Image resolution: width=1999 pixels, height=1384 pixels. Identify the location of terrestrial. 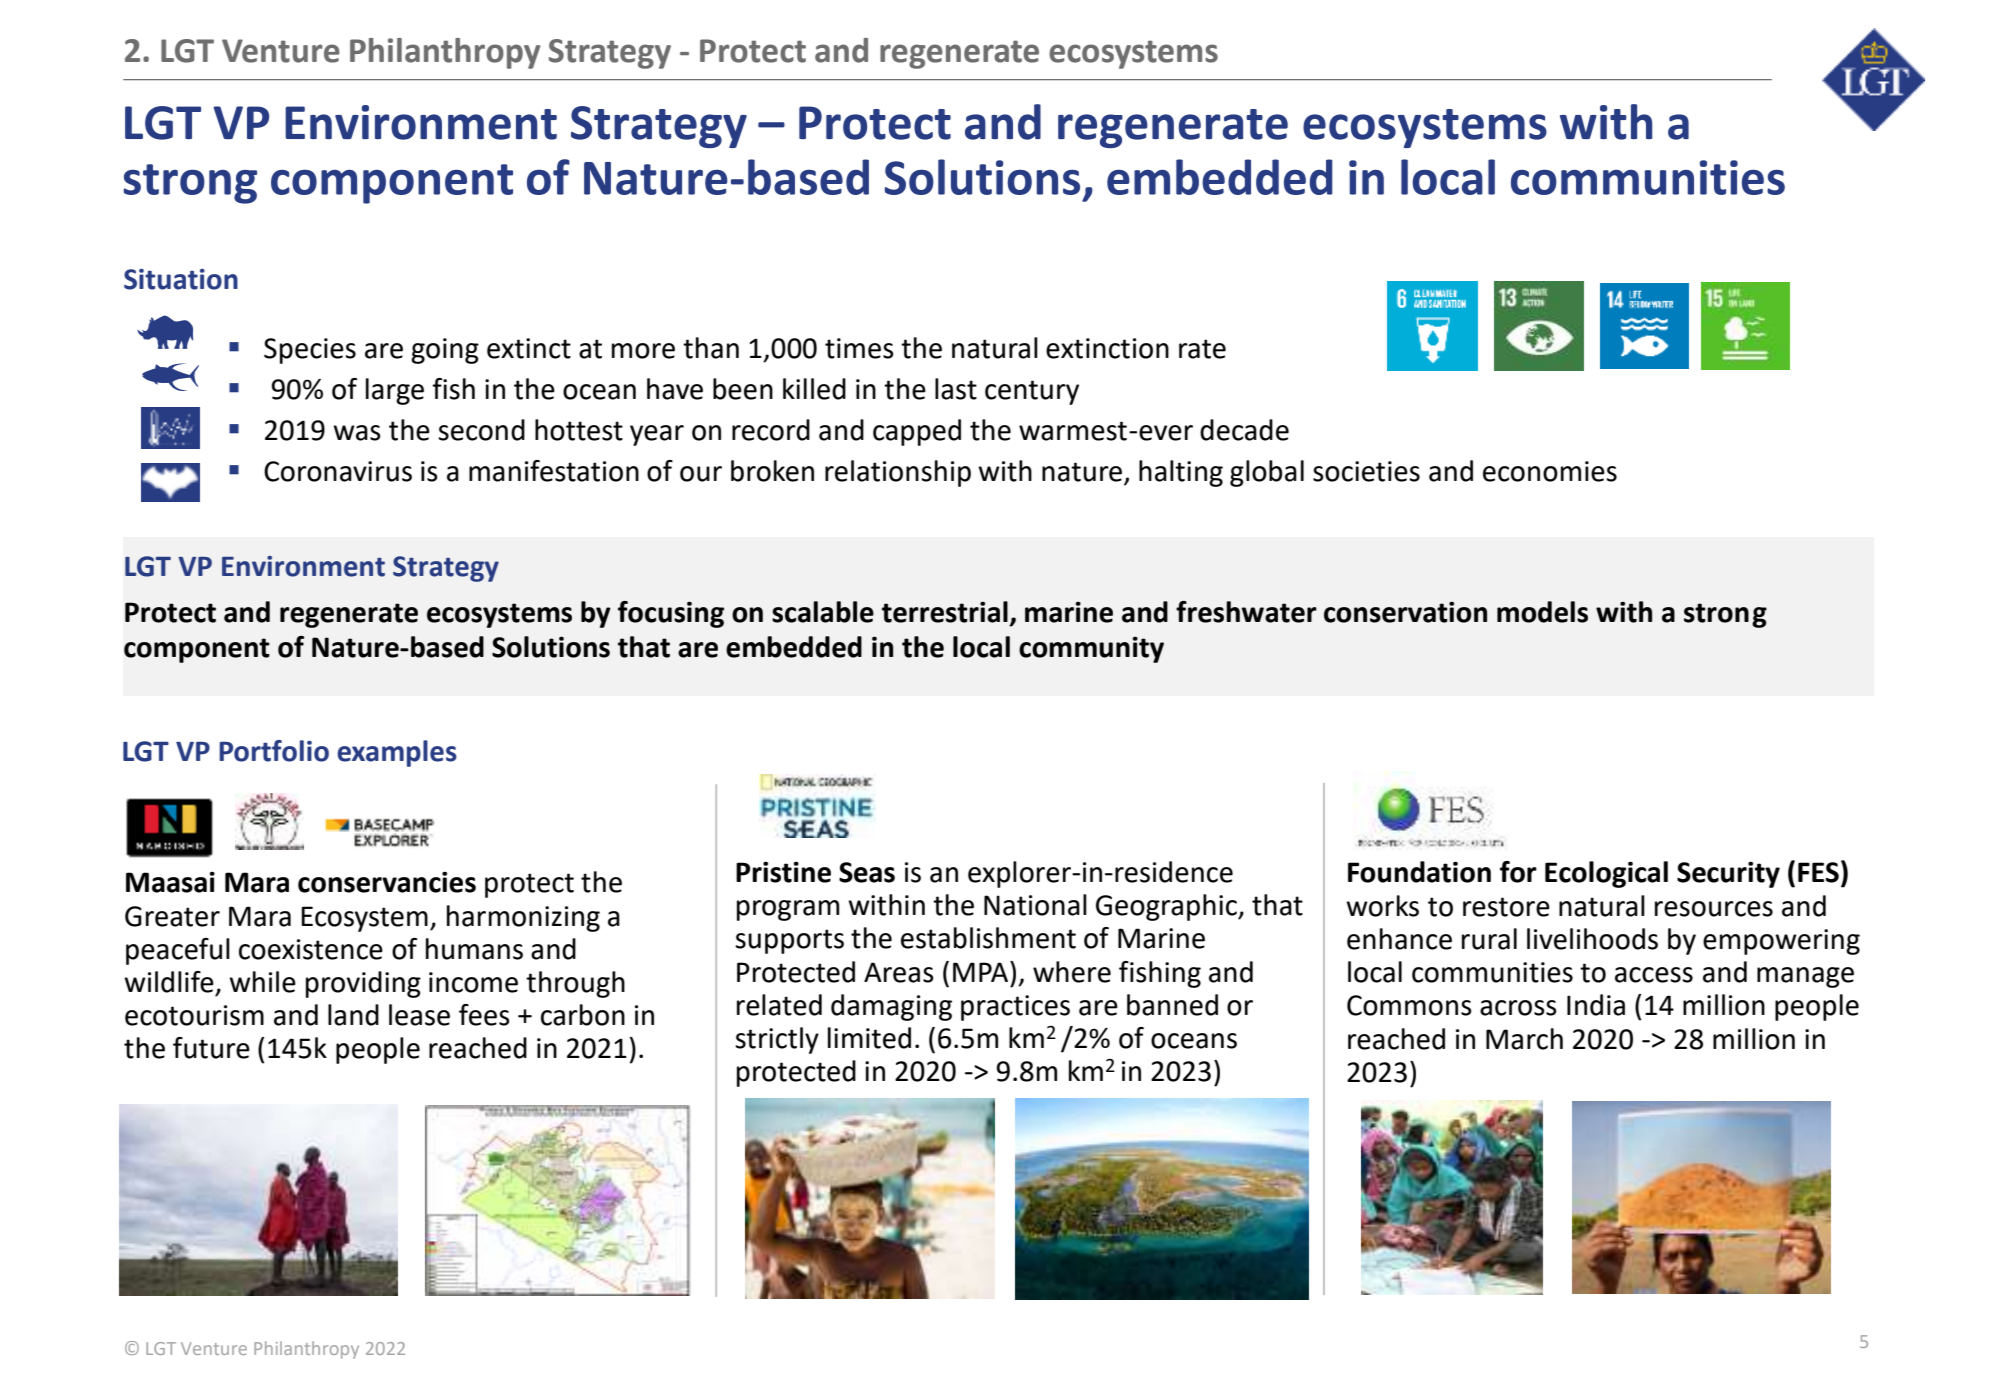
(945, 612).
